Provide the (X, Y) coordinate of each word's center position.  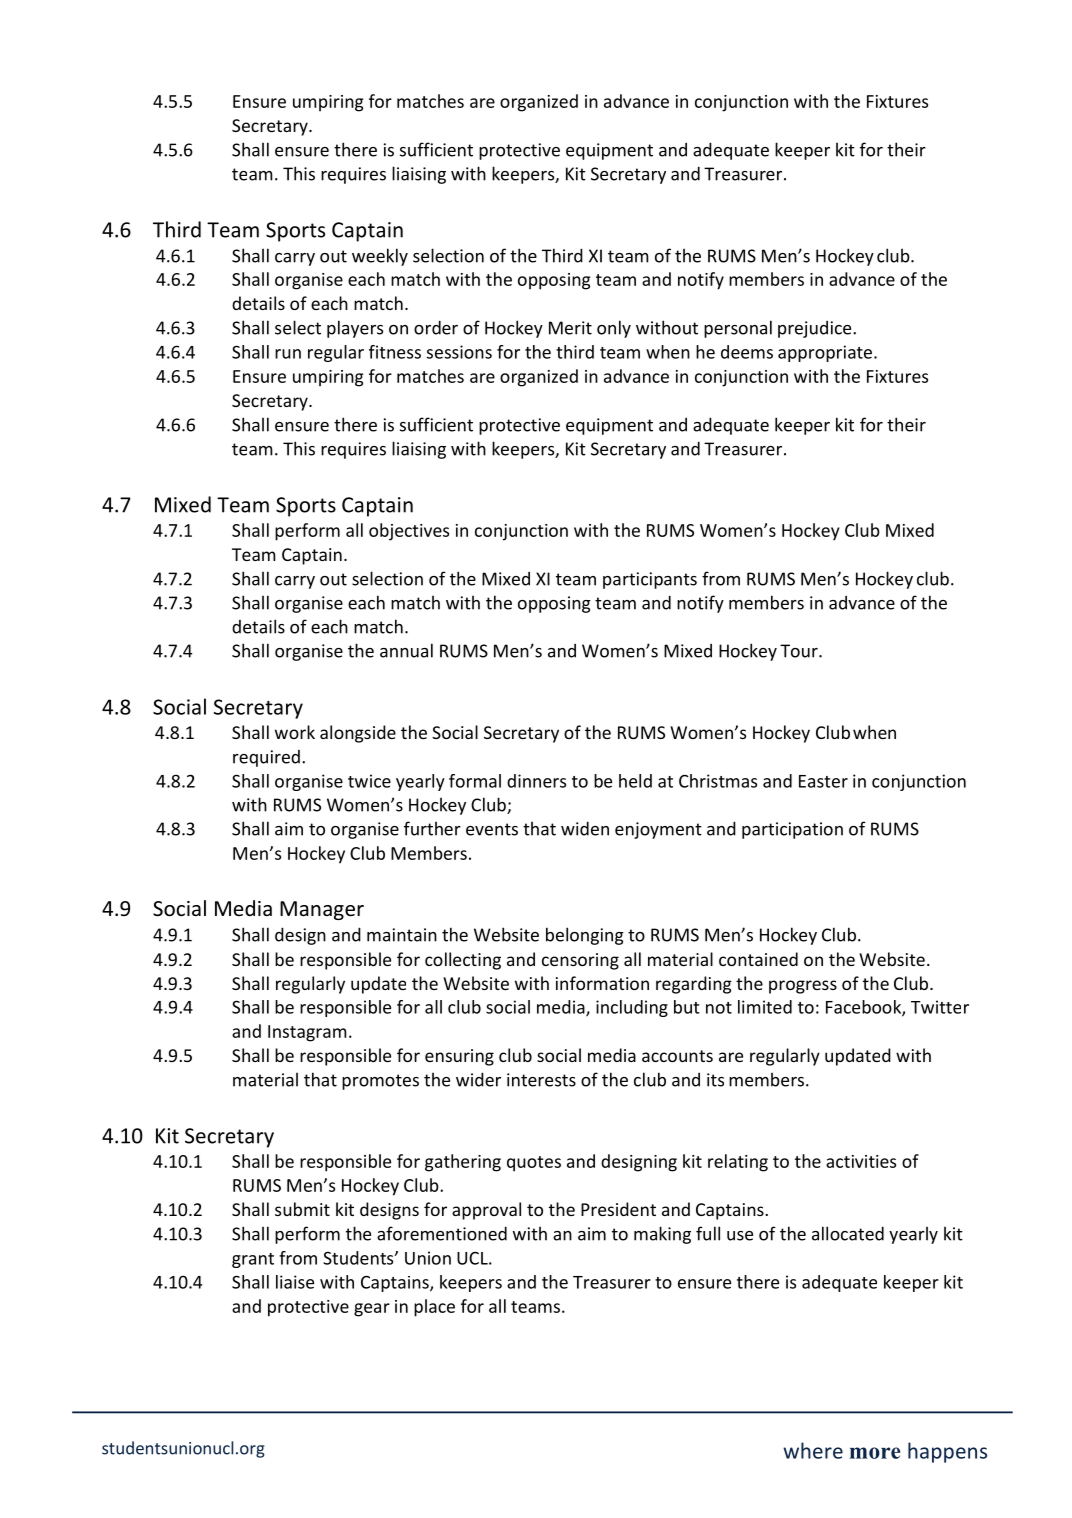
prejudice (816, 329)
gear (372, 1310)
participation (792, 830)
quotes (534, 1164)
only (614, 329)
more (875, 1453)
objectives (409, 532)
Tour (800, 651)
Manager (322, 910)
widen (585, 828)
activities (861, 1161)
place (434, 1308)
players (355, 329)
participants (650, 580)
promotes (380, 1082)
